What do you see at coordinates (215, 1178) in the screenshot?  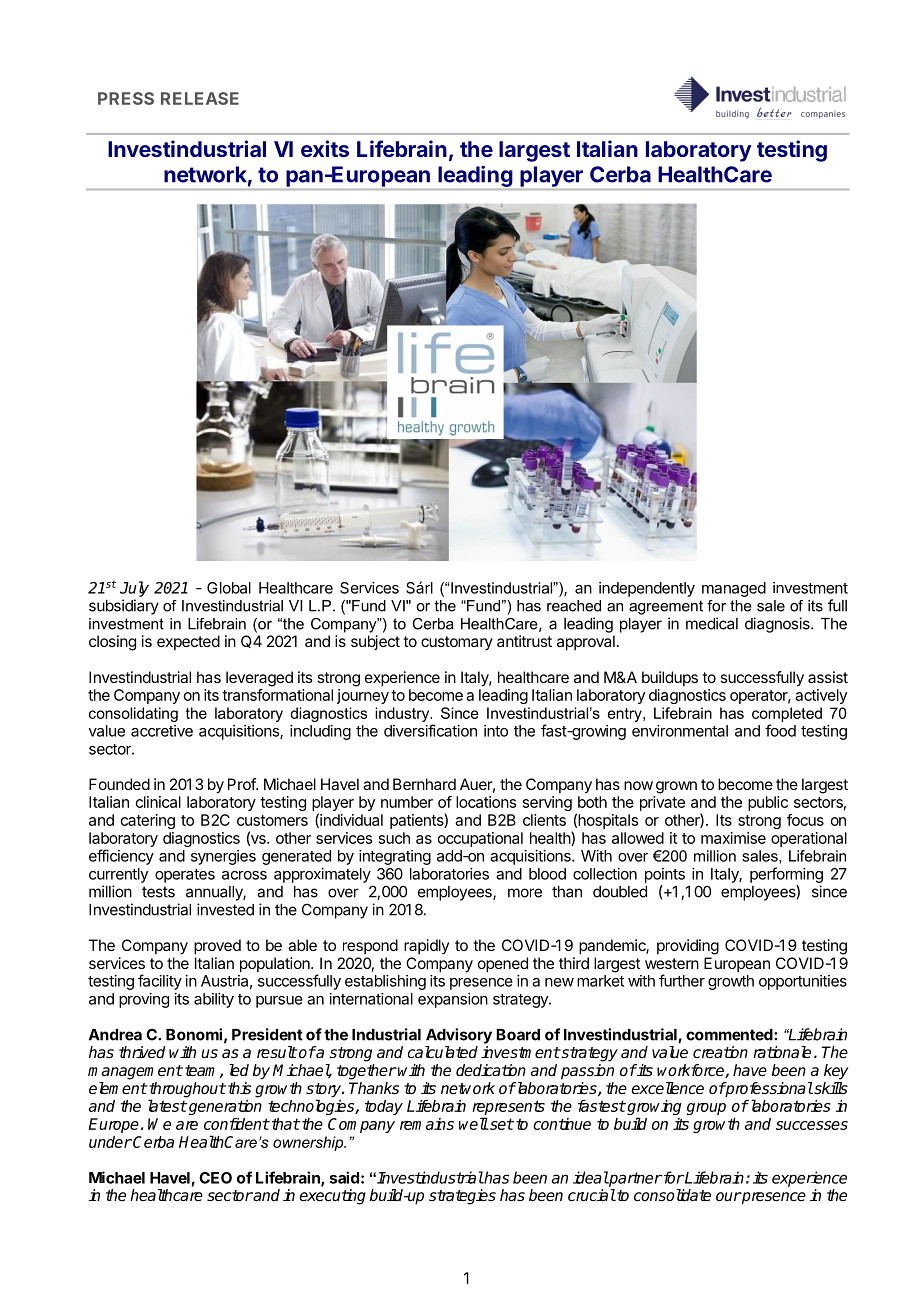 I see `CEO` at bounding box center [215, 1178].
